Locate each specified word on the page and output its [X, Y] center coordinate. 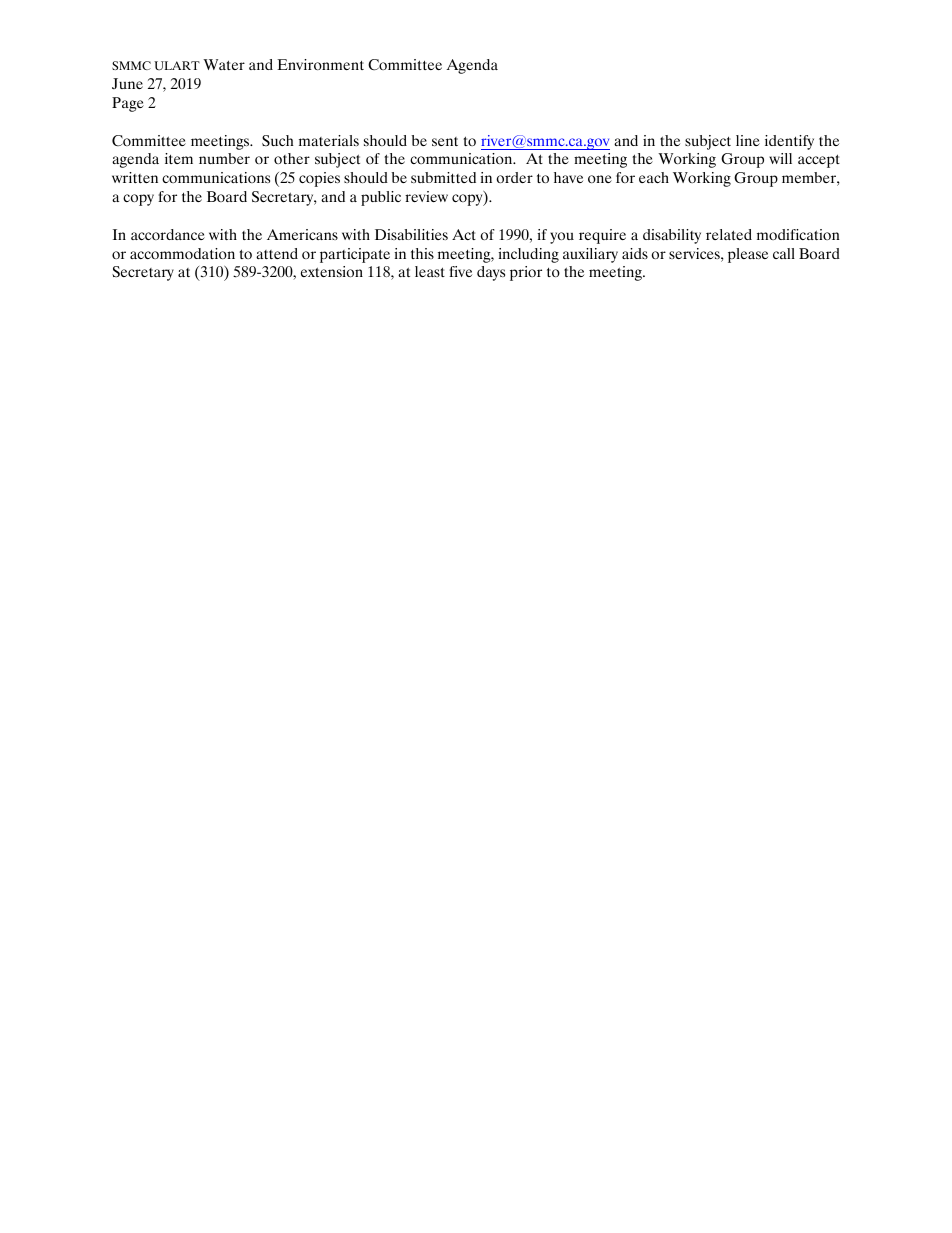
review [426, 196]
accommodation [182, 253]
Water [224, 64]
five [460, 271]
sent [445, 141]
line [748, 140]
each [654, 177]
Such [277, 140]
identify [789, 142]
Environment [320, 64]
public [381, 198]
